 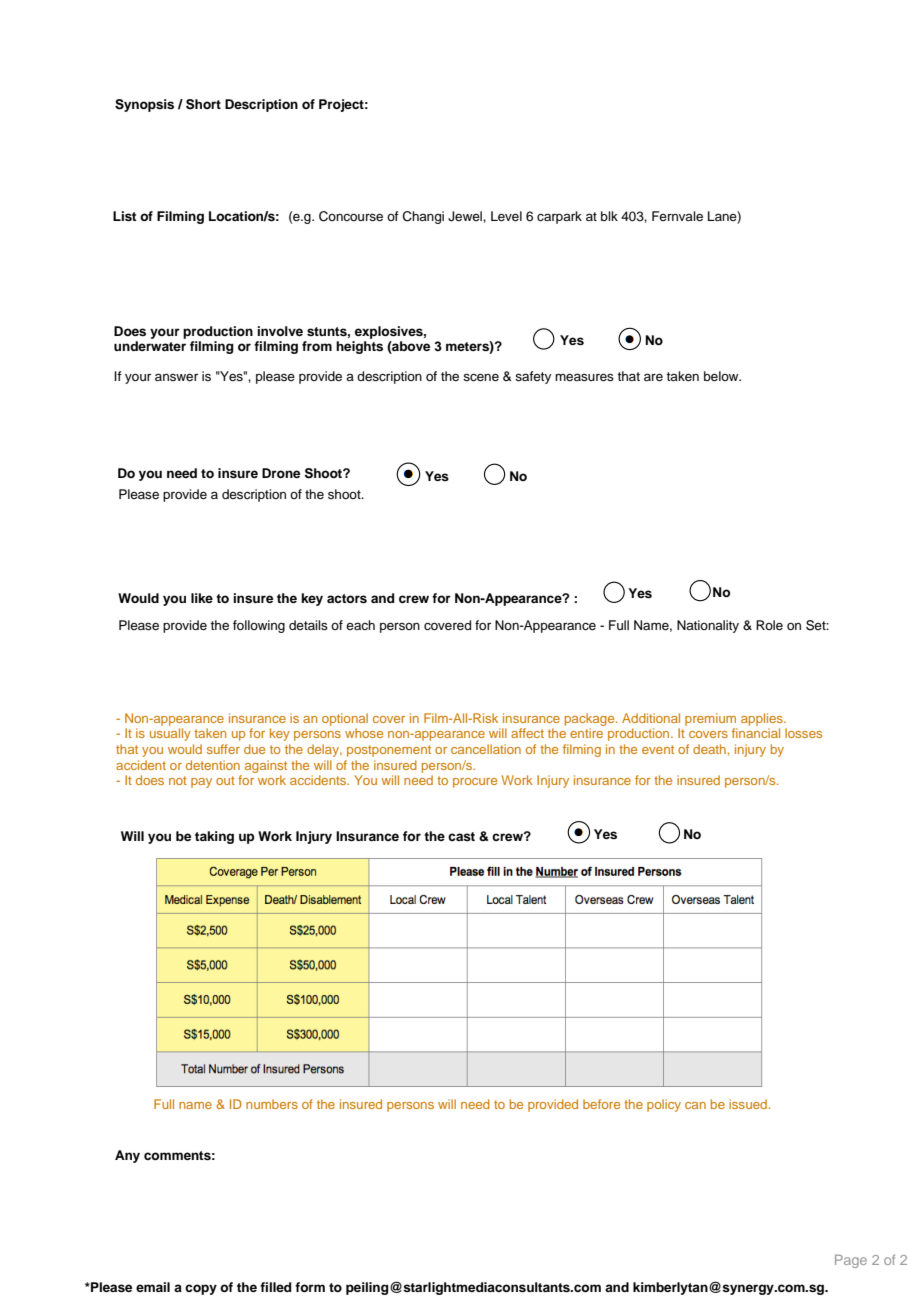 What do you see at coordinates (203, 104) in the image?
I see `Short` at bounding box center [203, 104].
